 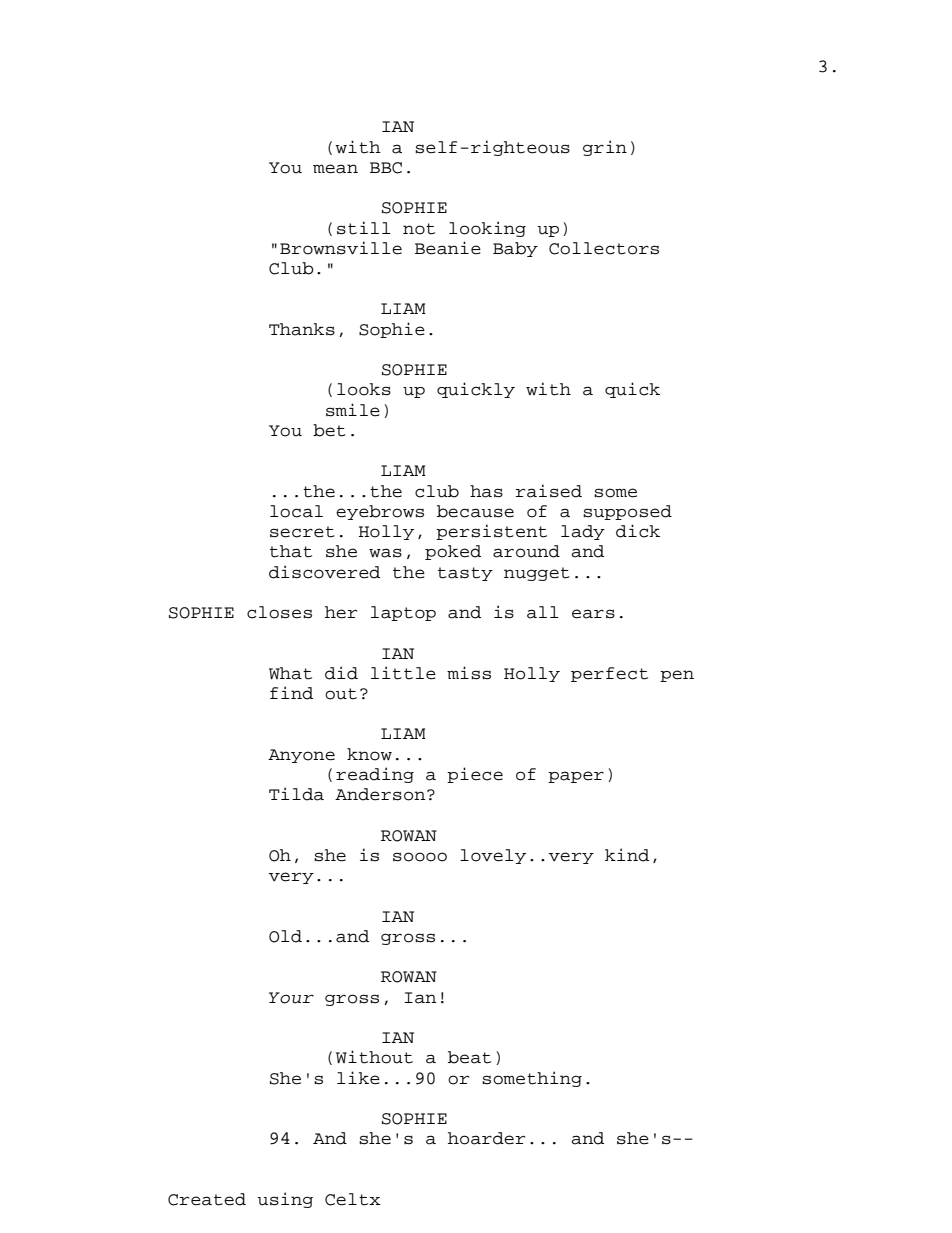 I want to click on beat, so click(x=469, y=1057).
